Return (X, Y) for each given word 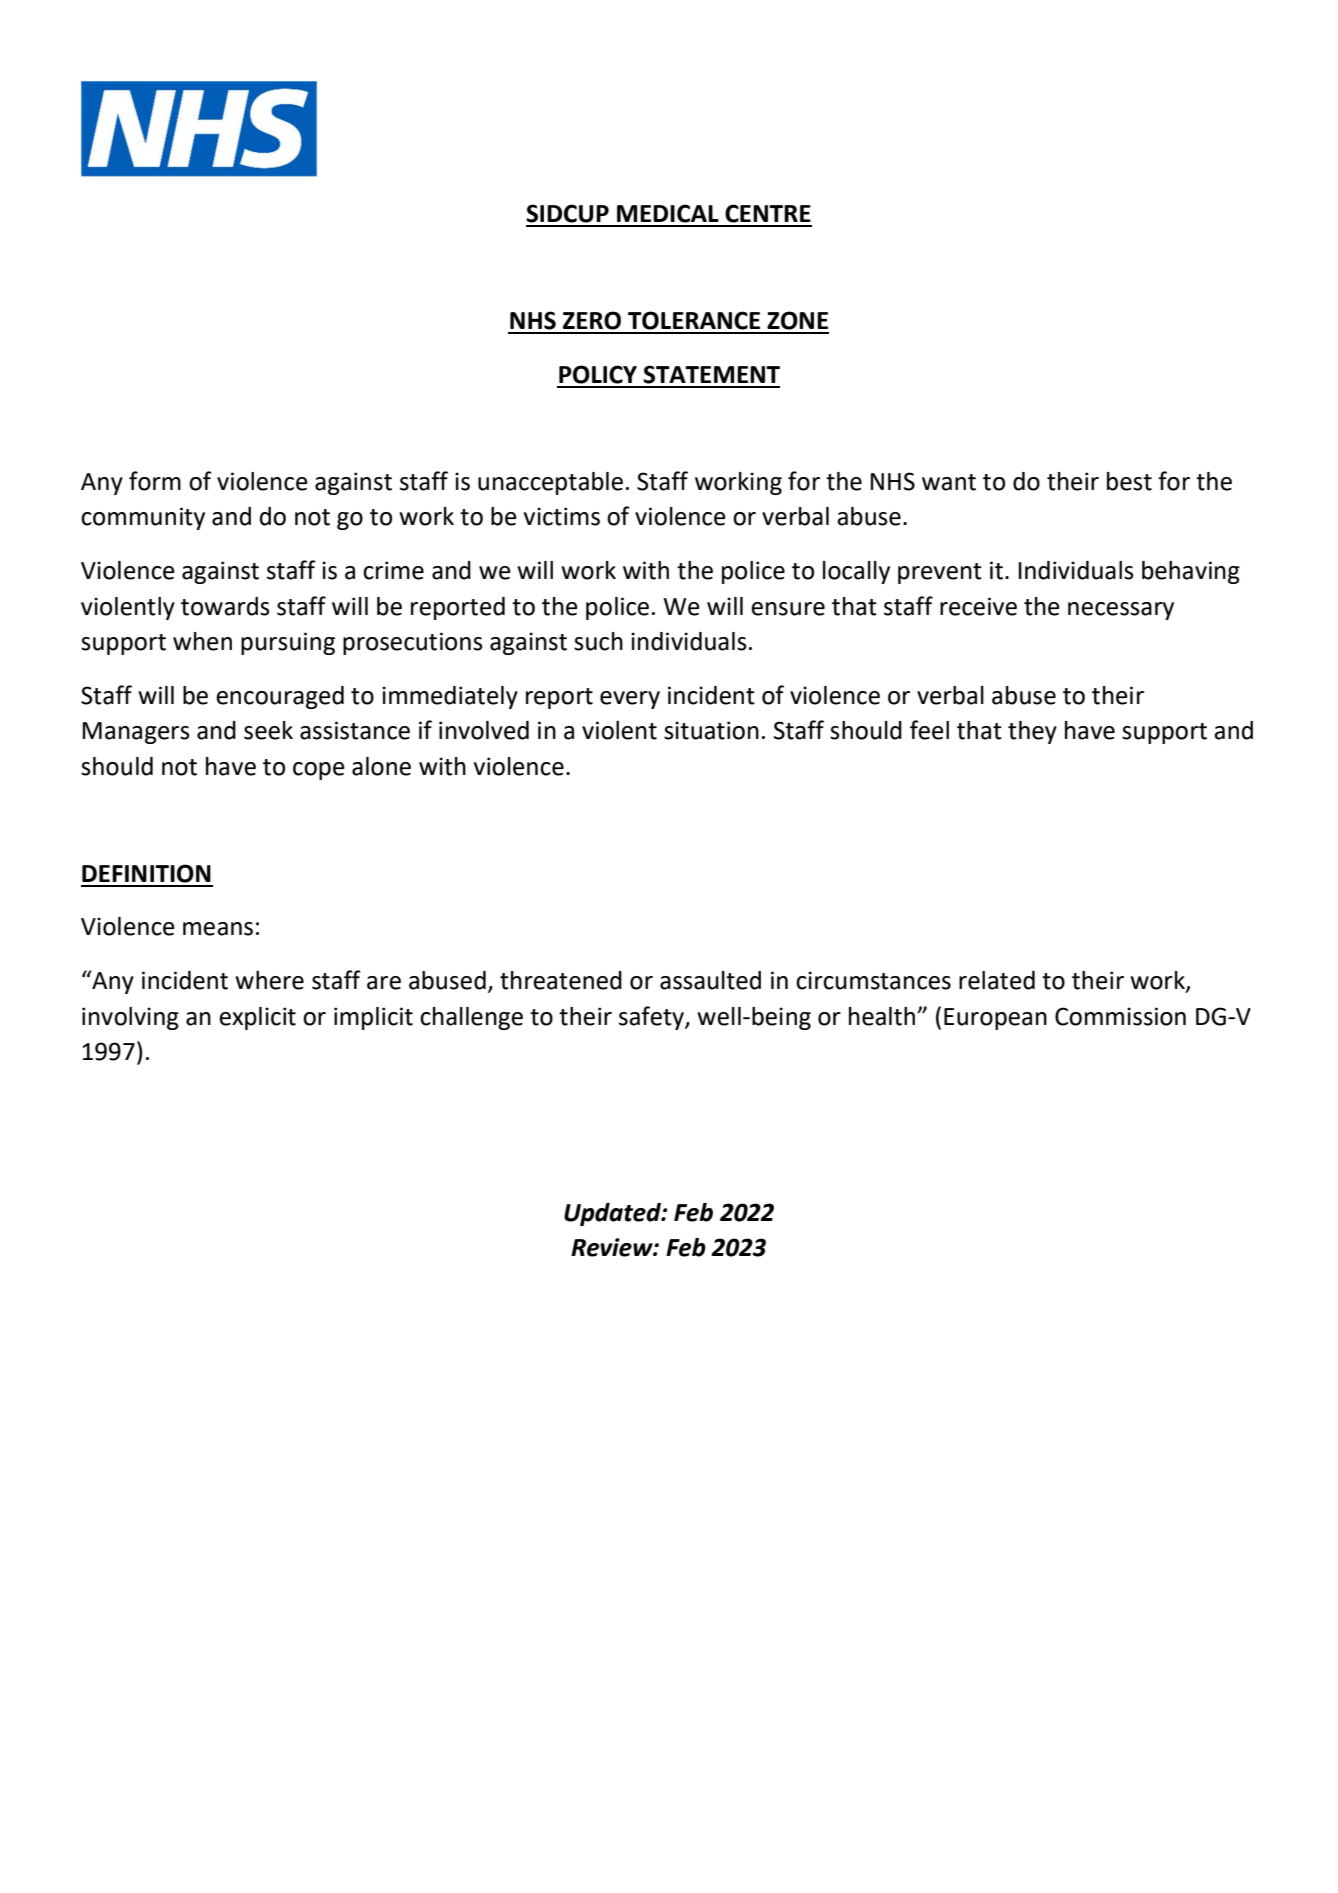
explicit (257, 1018)
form (155, 481)
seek (268, 730)
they (1032, 732)
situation (711, 730)
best (1129, 481)
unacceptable (550, 483)
